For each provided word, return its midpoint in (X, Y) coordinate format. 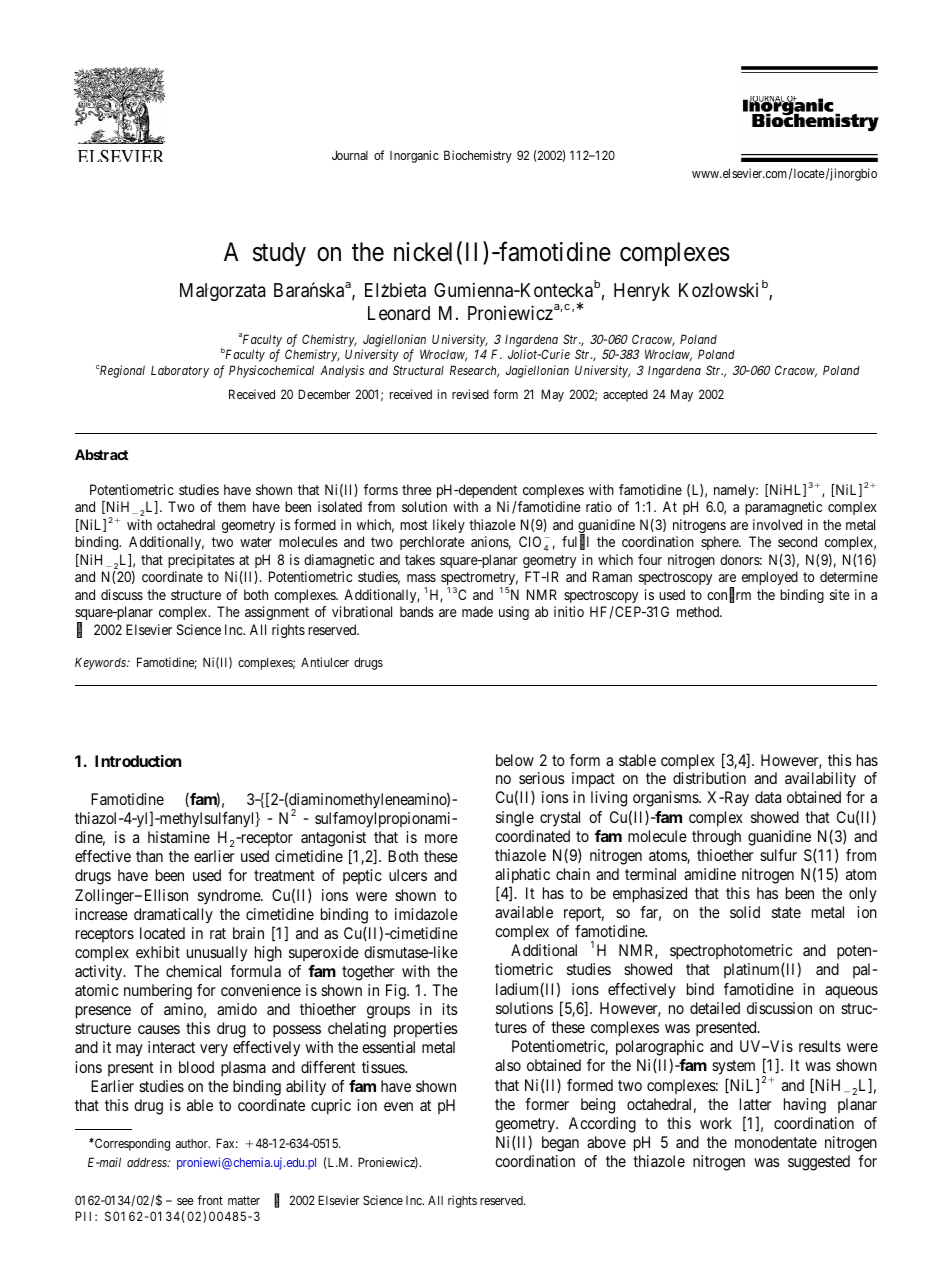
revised (470, 394)
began (560, 1144)
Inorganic (414, 156)
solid (745, 912)
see (185, 1201)
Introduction (138, 761)
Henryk (642, 292)
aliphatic (522, 876)
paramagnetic (783, 508)
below (515, 760)
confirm (729, 595)
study (279, 254)
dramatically (173, 916)
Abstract (101, 454)
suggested (819, 1163)
